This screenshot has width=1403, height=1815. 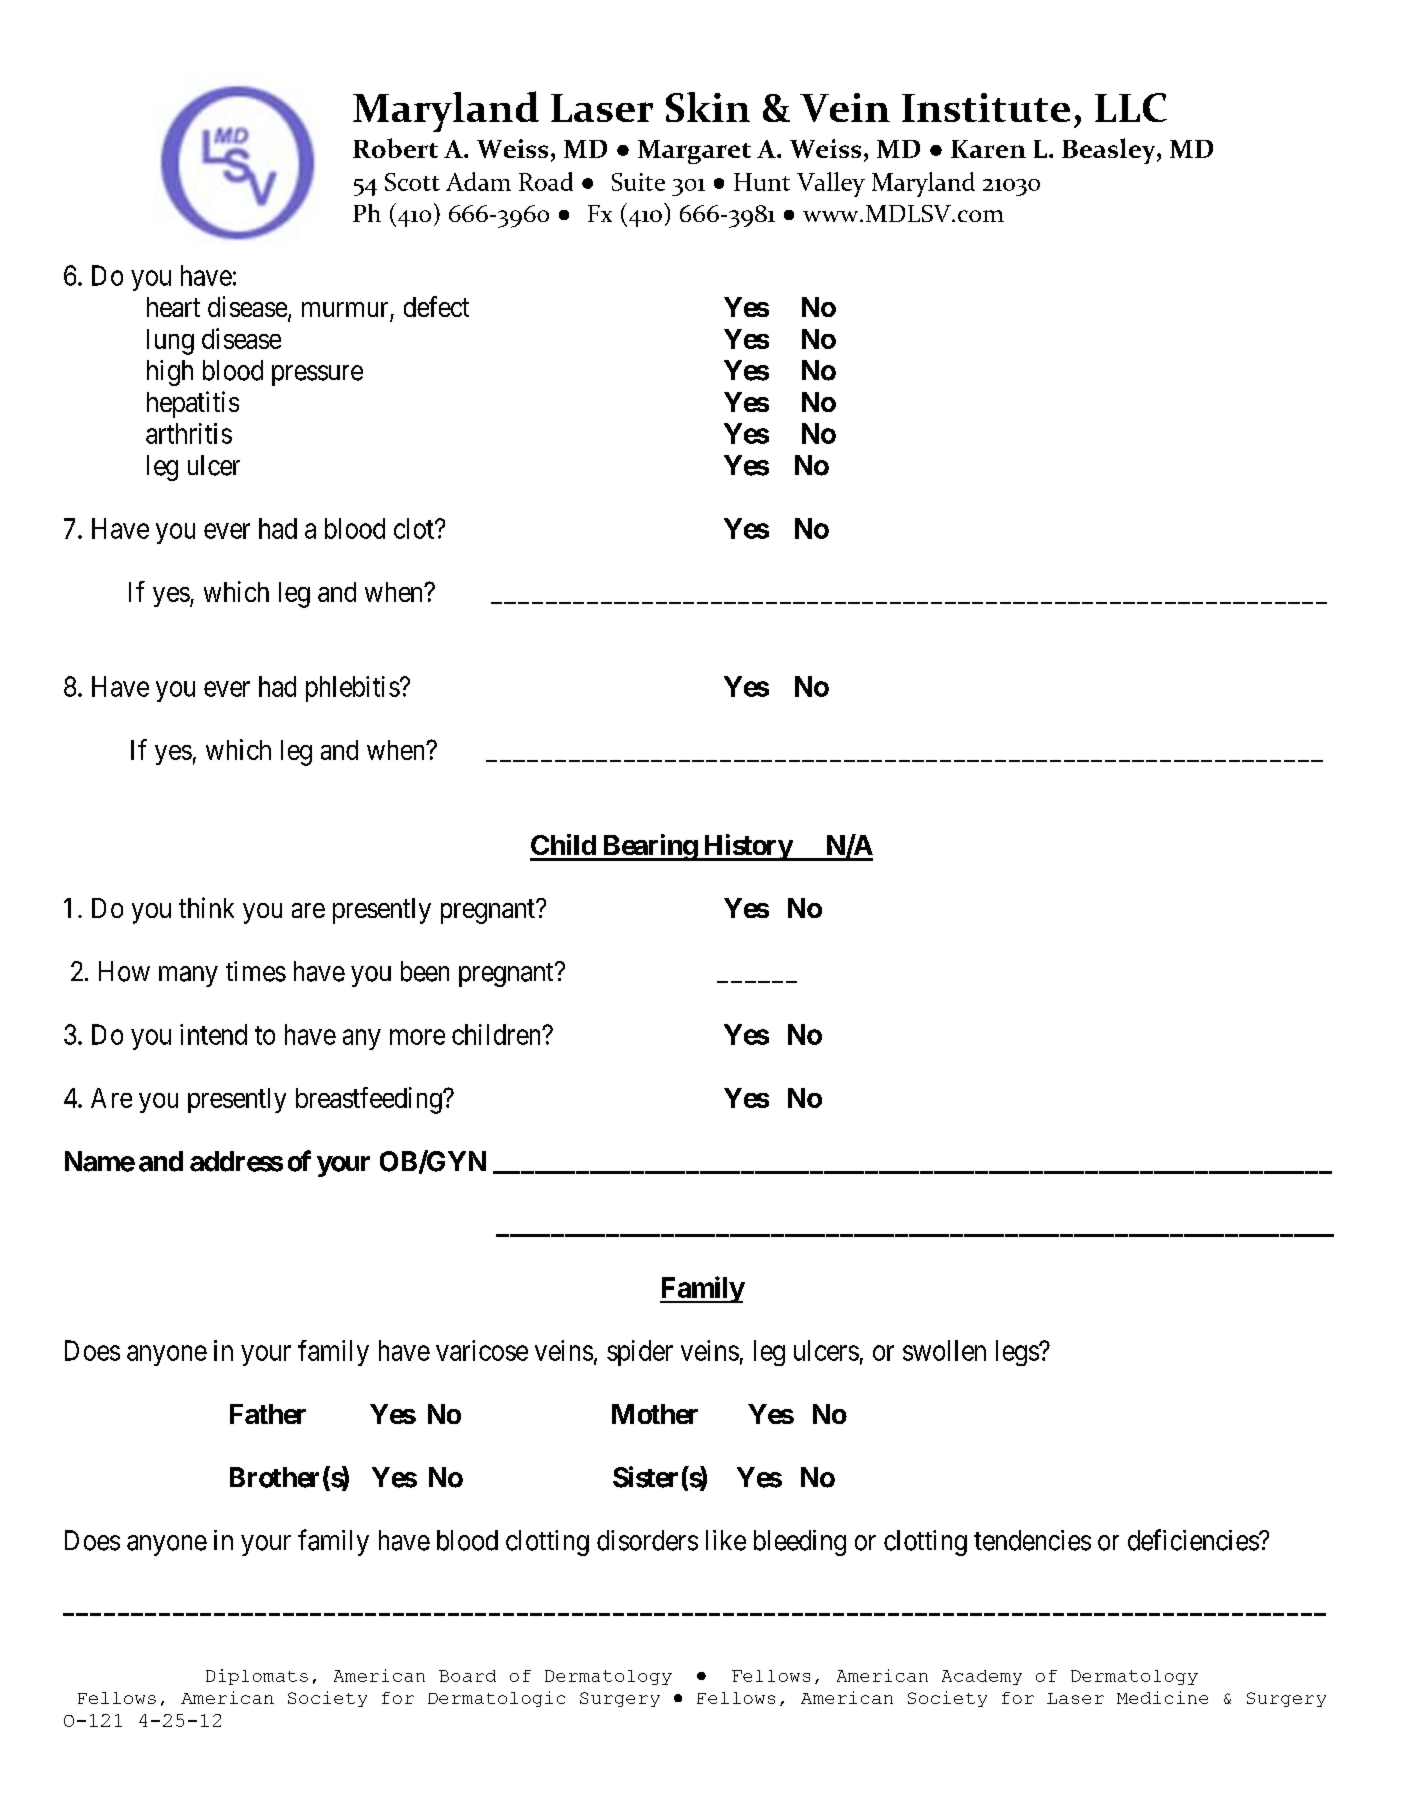 I want to click on Beasley, so click(x=1110, y=151).
